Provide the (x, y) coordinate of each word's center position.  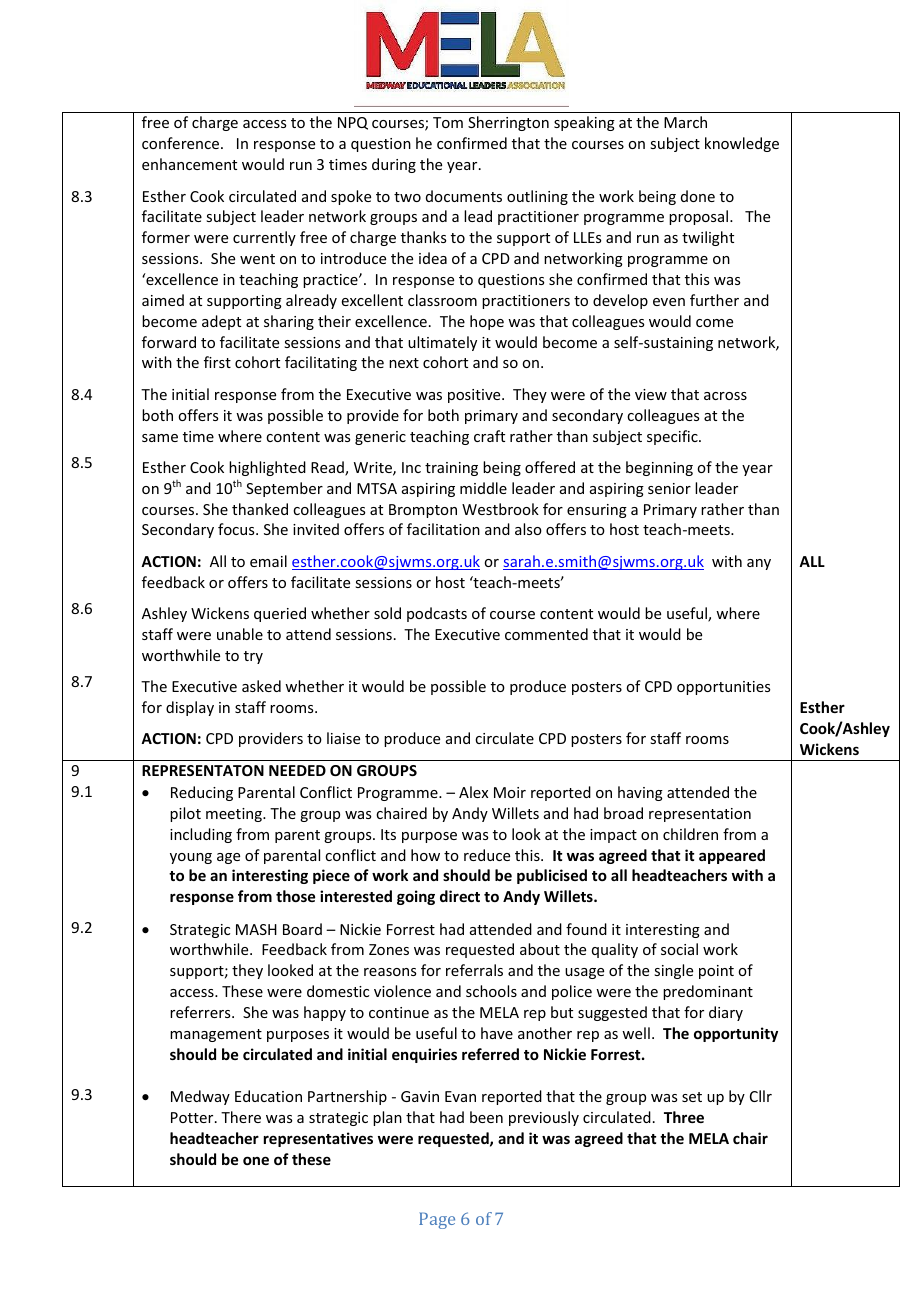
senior (669, 488)
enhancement (189, 164)
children (690, 834)
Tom (448, 122)
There (241, 1117)
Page (437, 1220)
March (685, 122)
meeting (235, 815)
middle (483, 488)
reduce (487, 855)
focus (237, 529)
